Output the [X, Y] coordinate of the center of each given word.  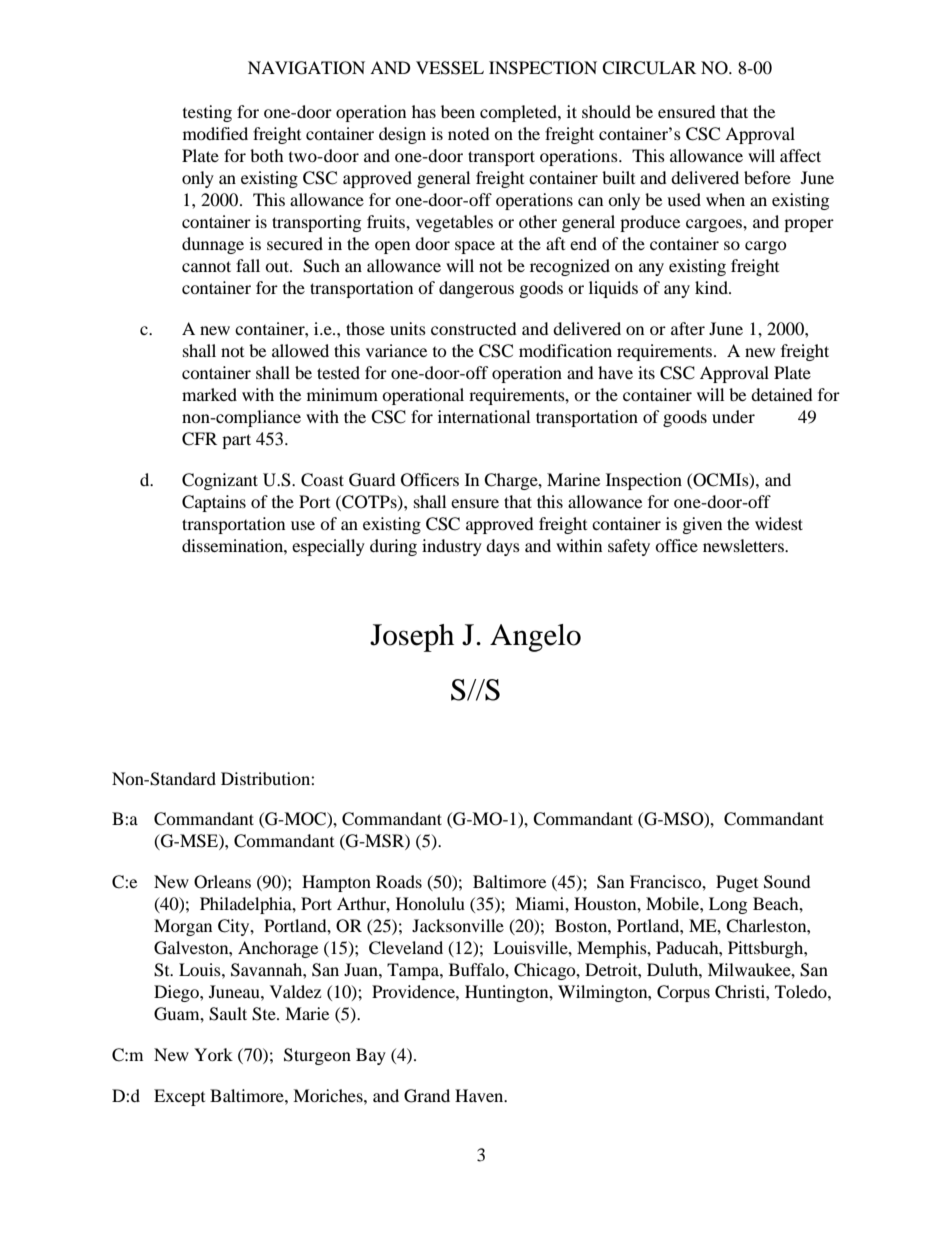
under [733, 416]
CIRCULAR [649, 68]
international [484, 416]
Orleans [222, 882]
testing [207, 113]
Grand [427, 1096]
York [213, 1054]
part [236, 441]
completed [519, 113]
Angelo [535, 638]
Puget [737, 883]
